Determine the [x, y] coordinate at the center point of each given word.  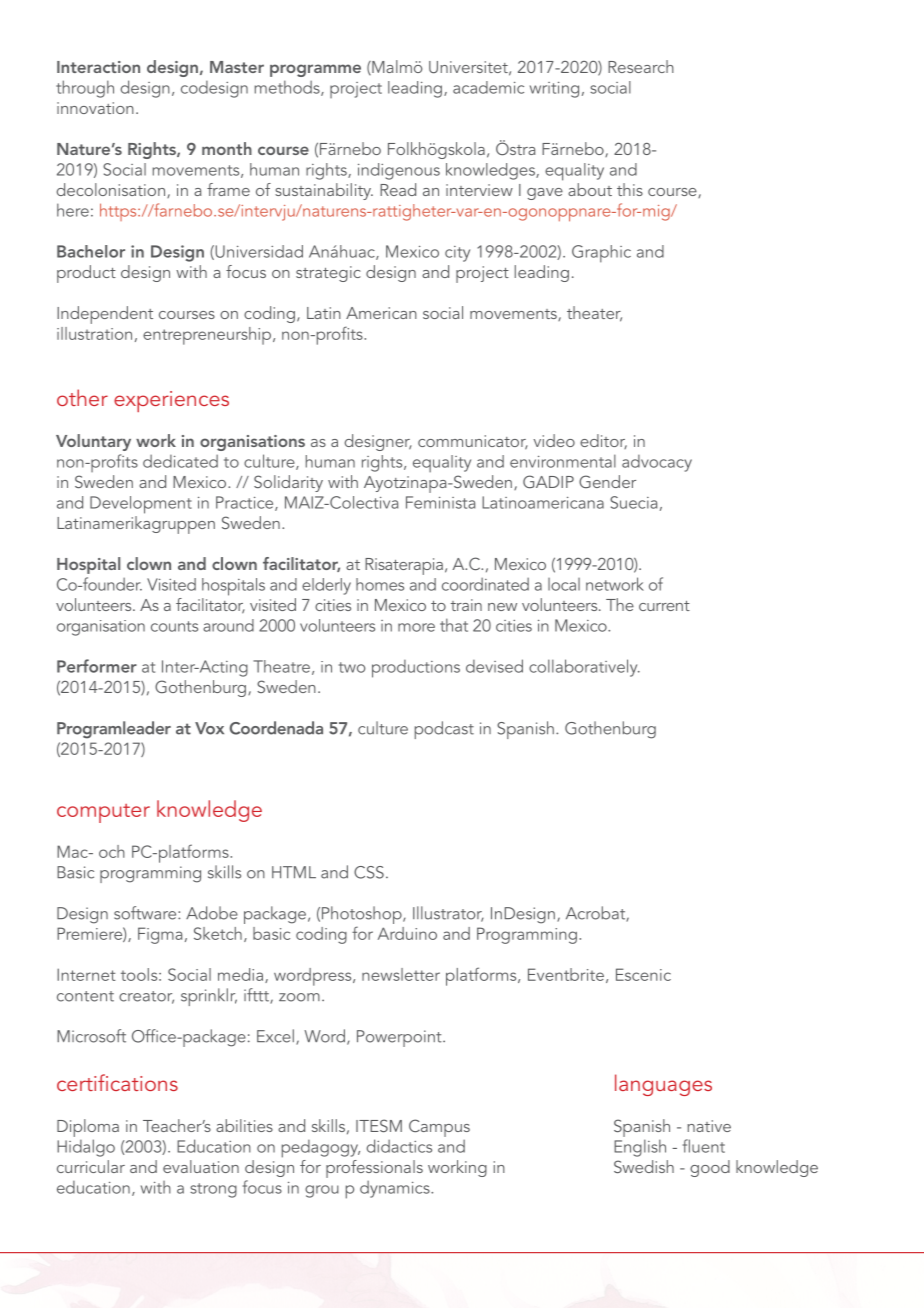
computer [103, 813]
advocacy [657, 463]
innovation [95, 108]
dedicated [180, 461]
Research [641, 66]
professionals [374, 1169]
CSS [369, 872]
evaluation [201, 1166]
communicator [473, 442]
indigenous [399, 171]
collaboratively [584, 668]
